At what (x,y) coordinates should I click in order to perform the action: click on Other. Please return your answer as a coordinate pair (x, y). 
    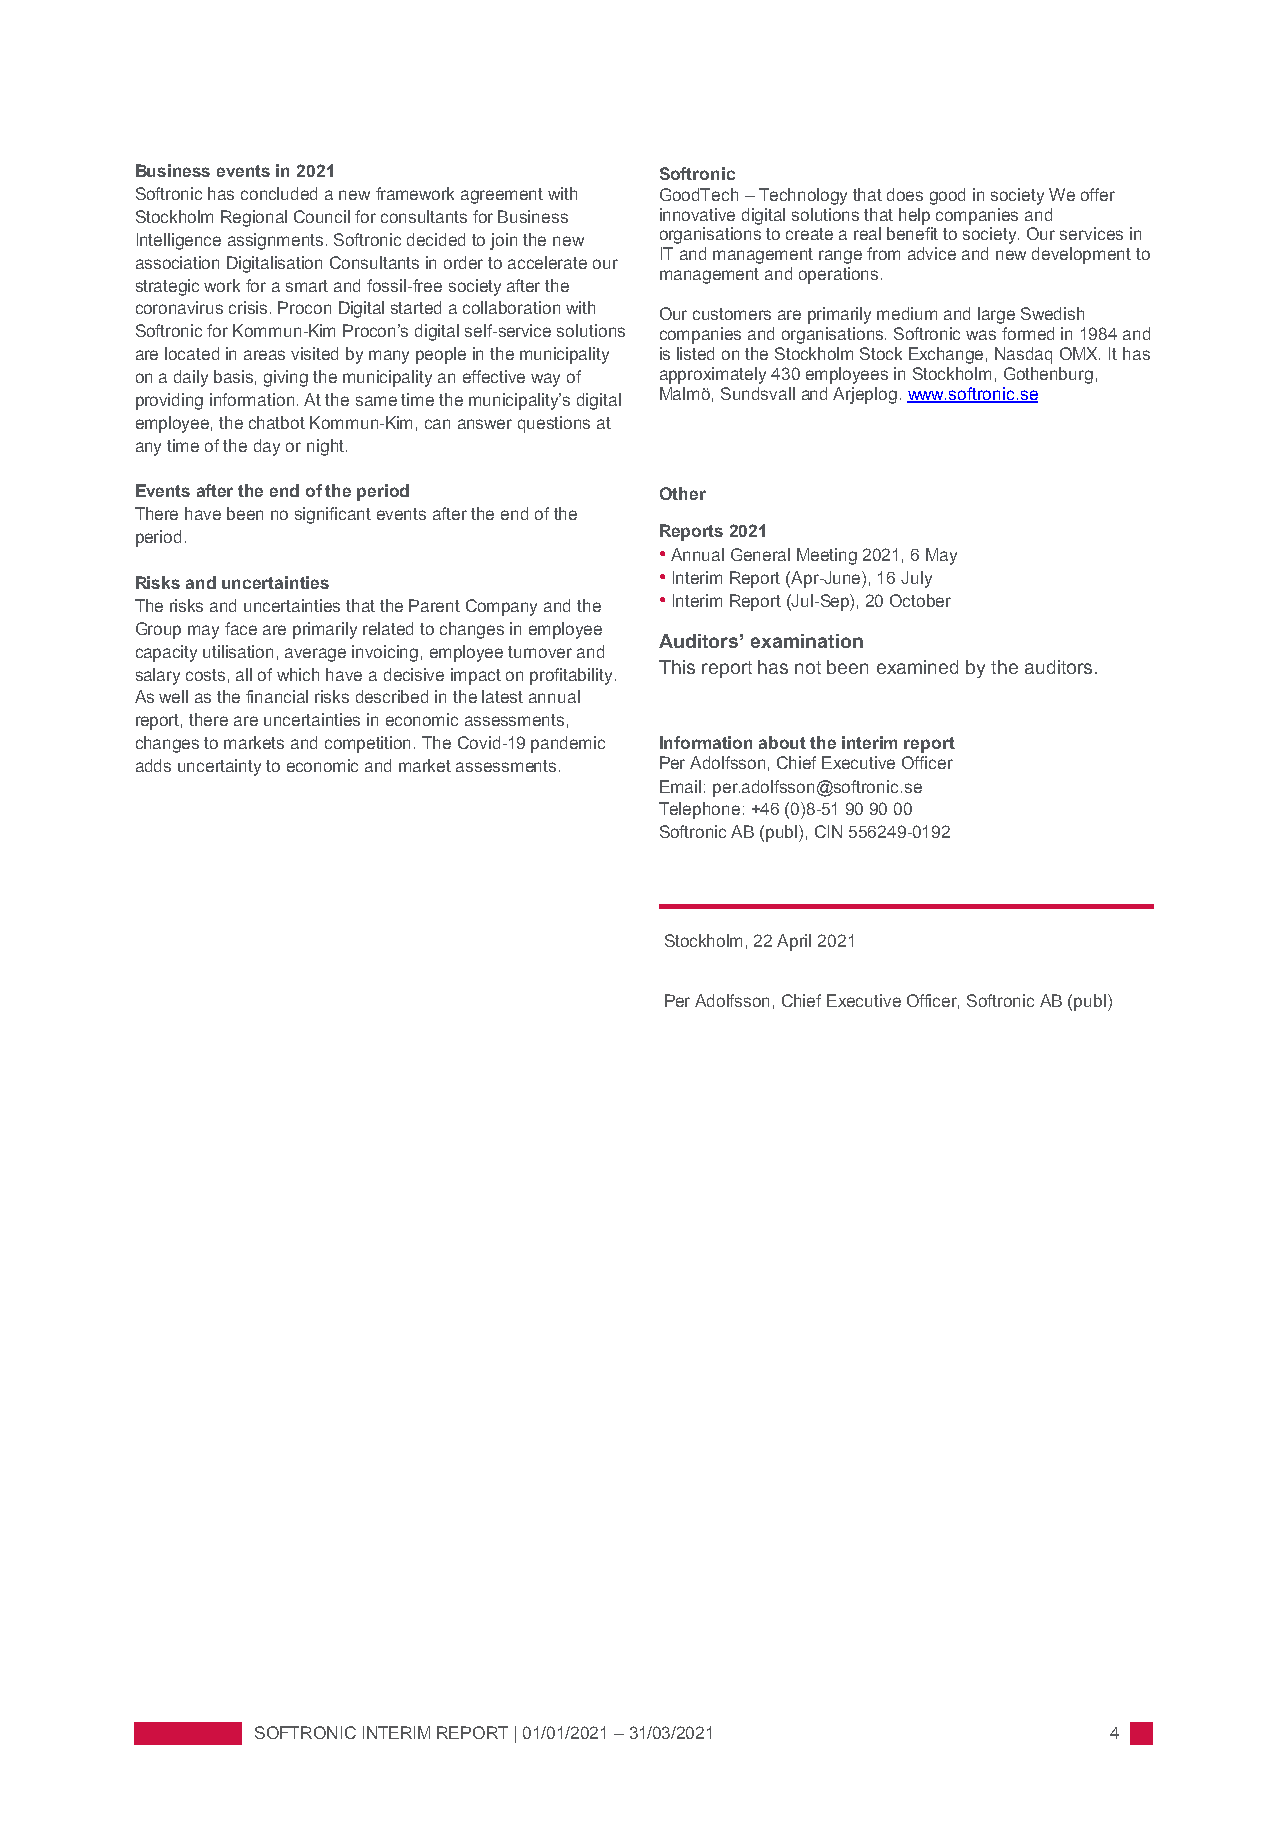
    Looking at the image, I should click on (683, 493).
